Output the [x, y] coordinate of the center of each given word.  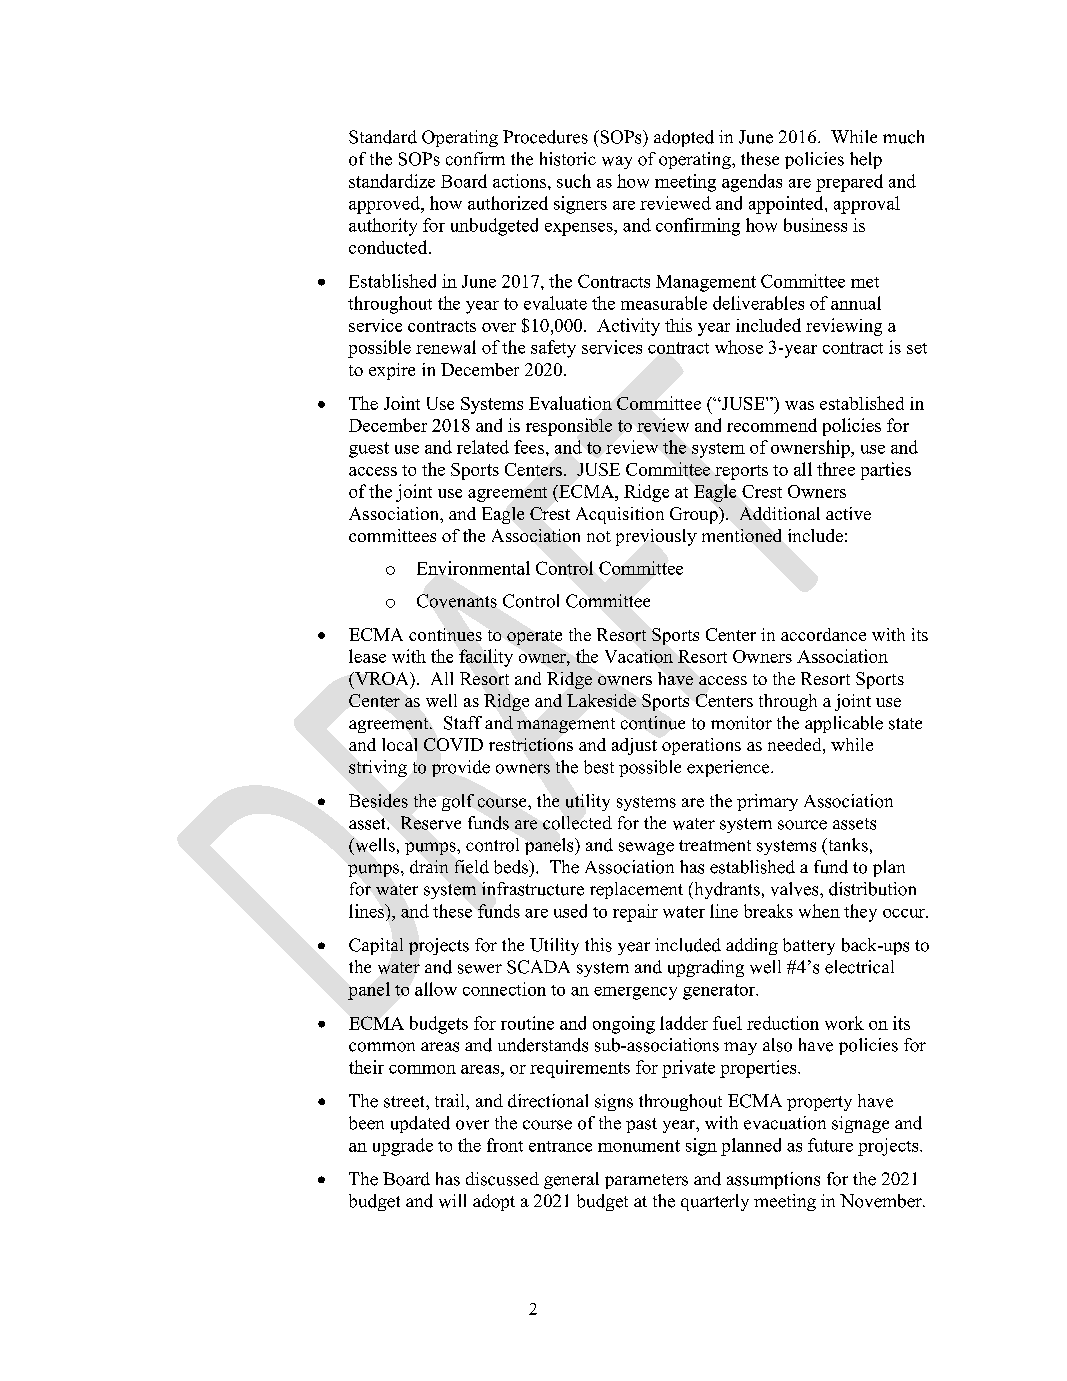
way [617, 162]
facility [486, 658]
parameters [646, 1181]
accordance [823, 634]
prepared [849, 183]
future [830, 1145]
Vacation [639, 656]
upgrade [403, 1147]
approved [385, 205]
